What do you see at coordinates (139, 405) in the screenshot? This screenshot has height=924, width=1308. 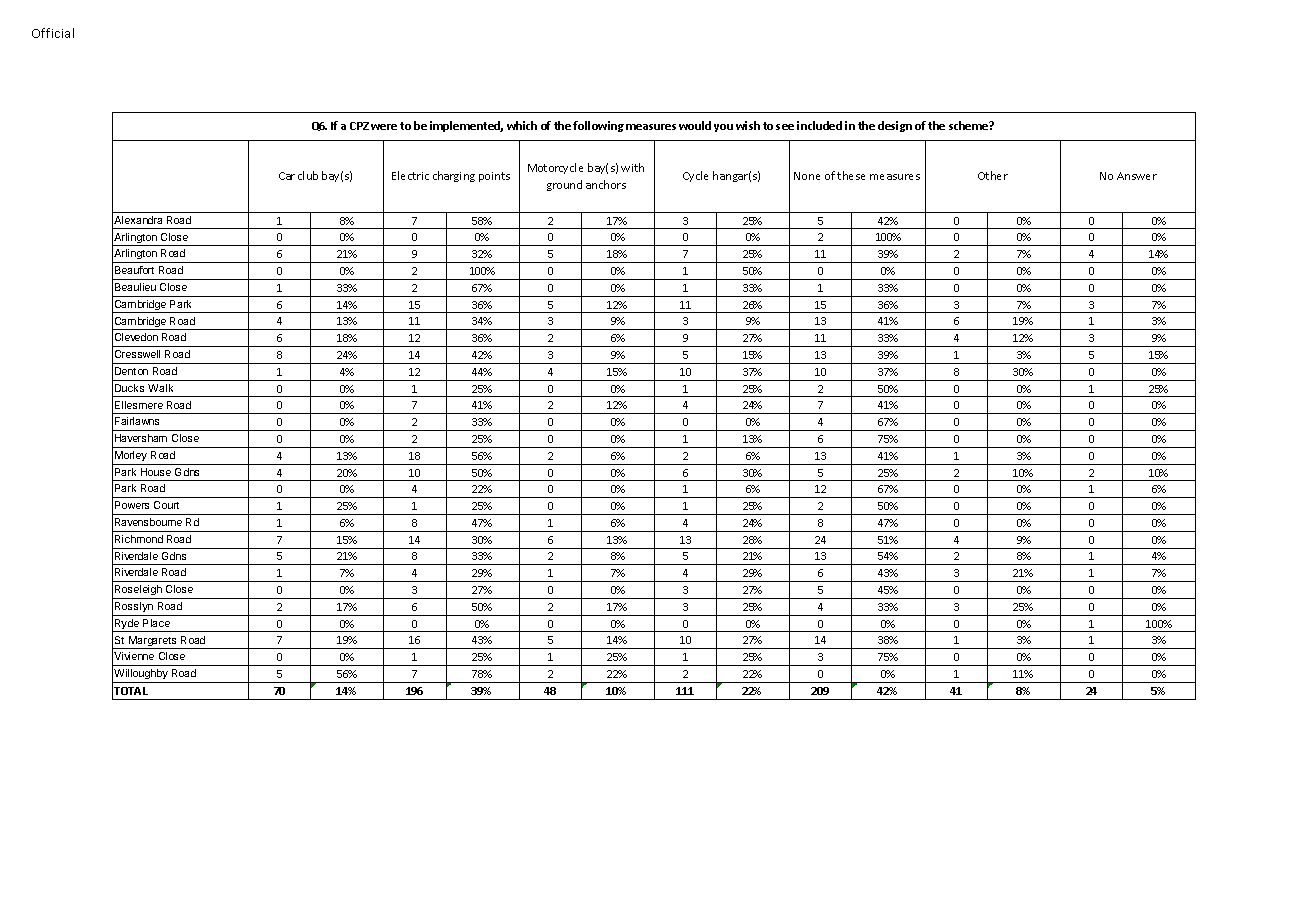 I see `Ellesmere` at bounding box center [139, 405].
